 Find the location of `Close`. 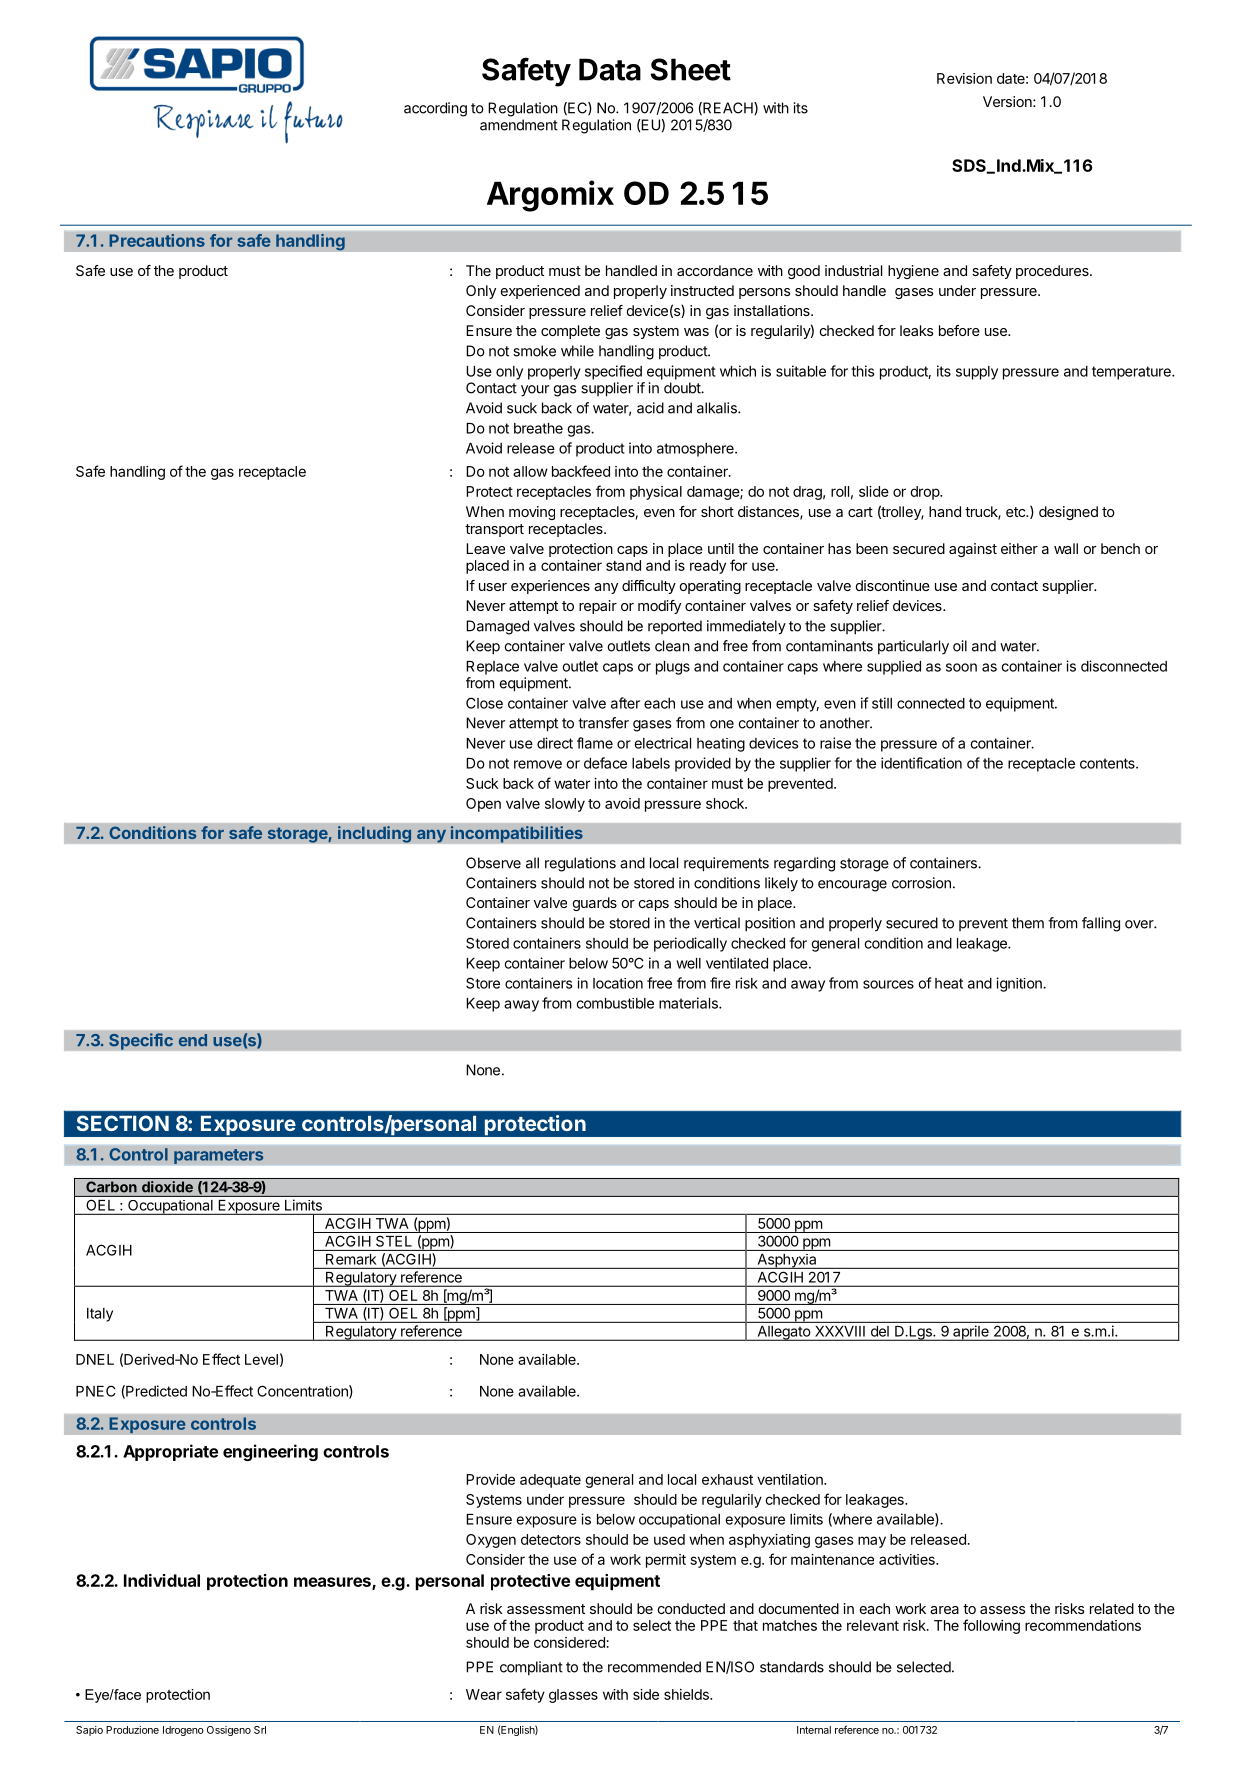

Close is located at coordinates (484, 703).
